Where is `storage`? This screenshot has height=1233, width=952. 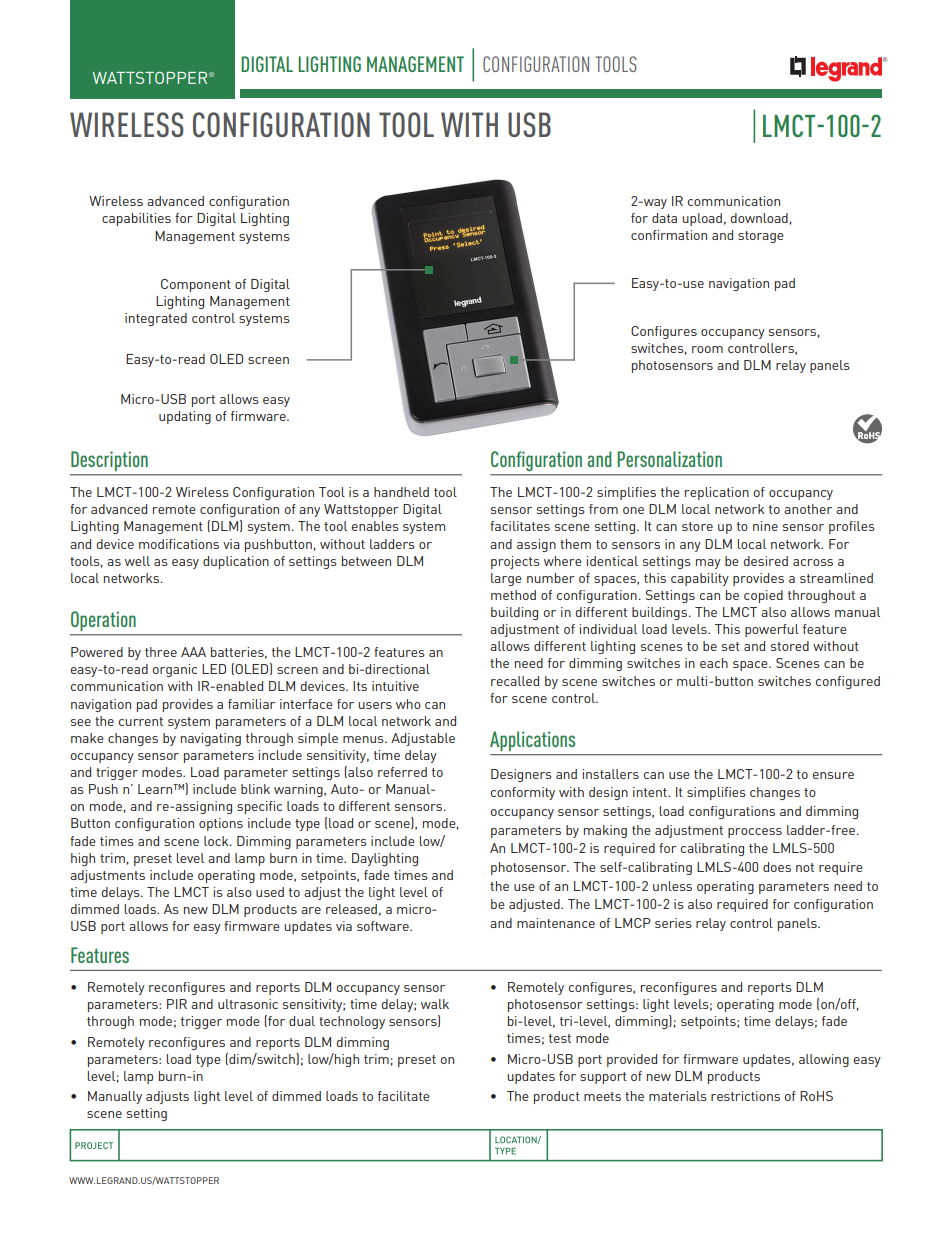 storage is located at coordinates (761, 237).
